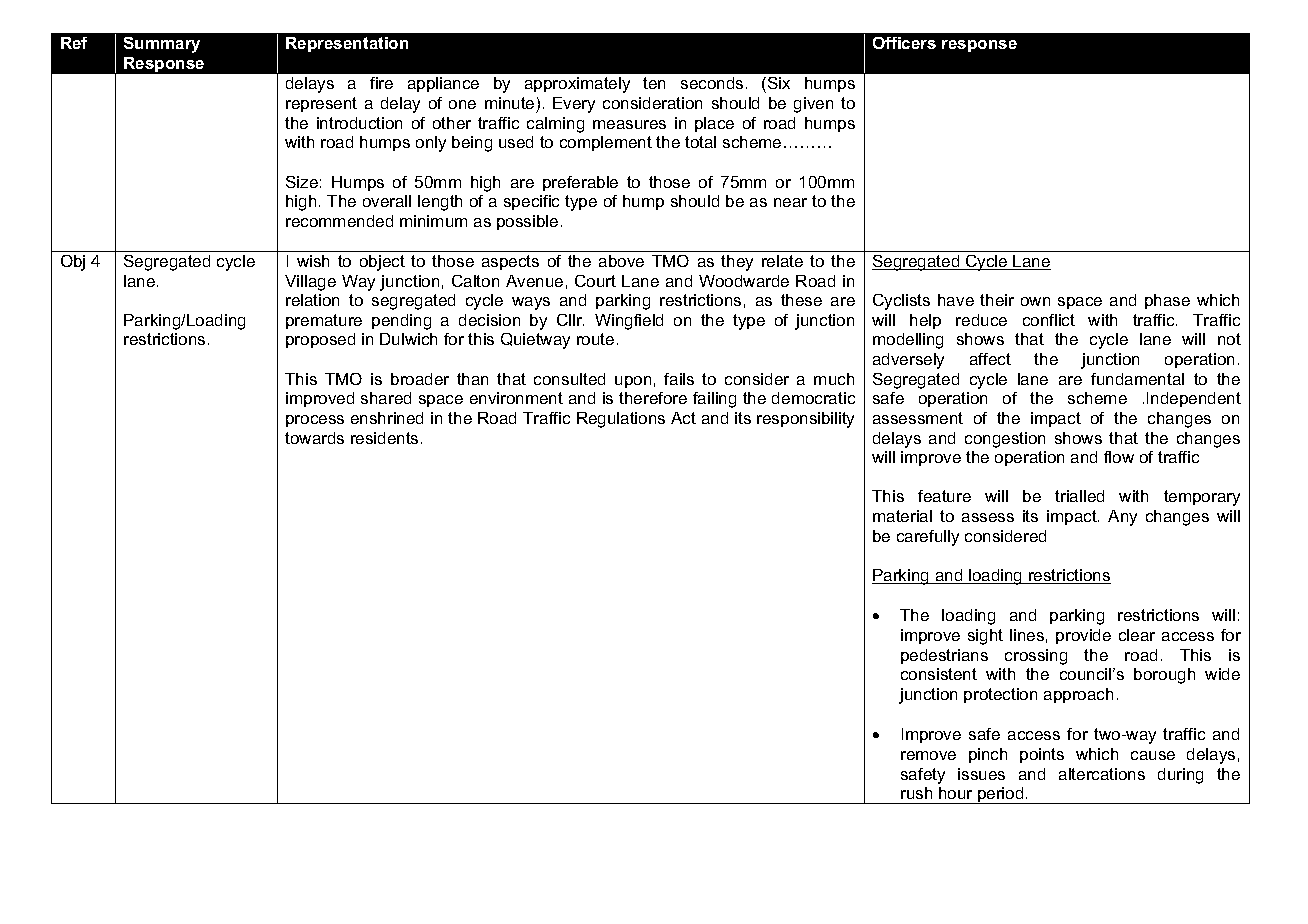  Describe the element at coordinates (904, 43) in the image. I see `Officers` at that location.
